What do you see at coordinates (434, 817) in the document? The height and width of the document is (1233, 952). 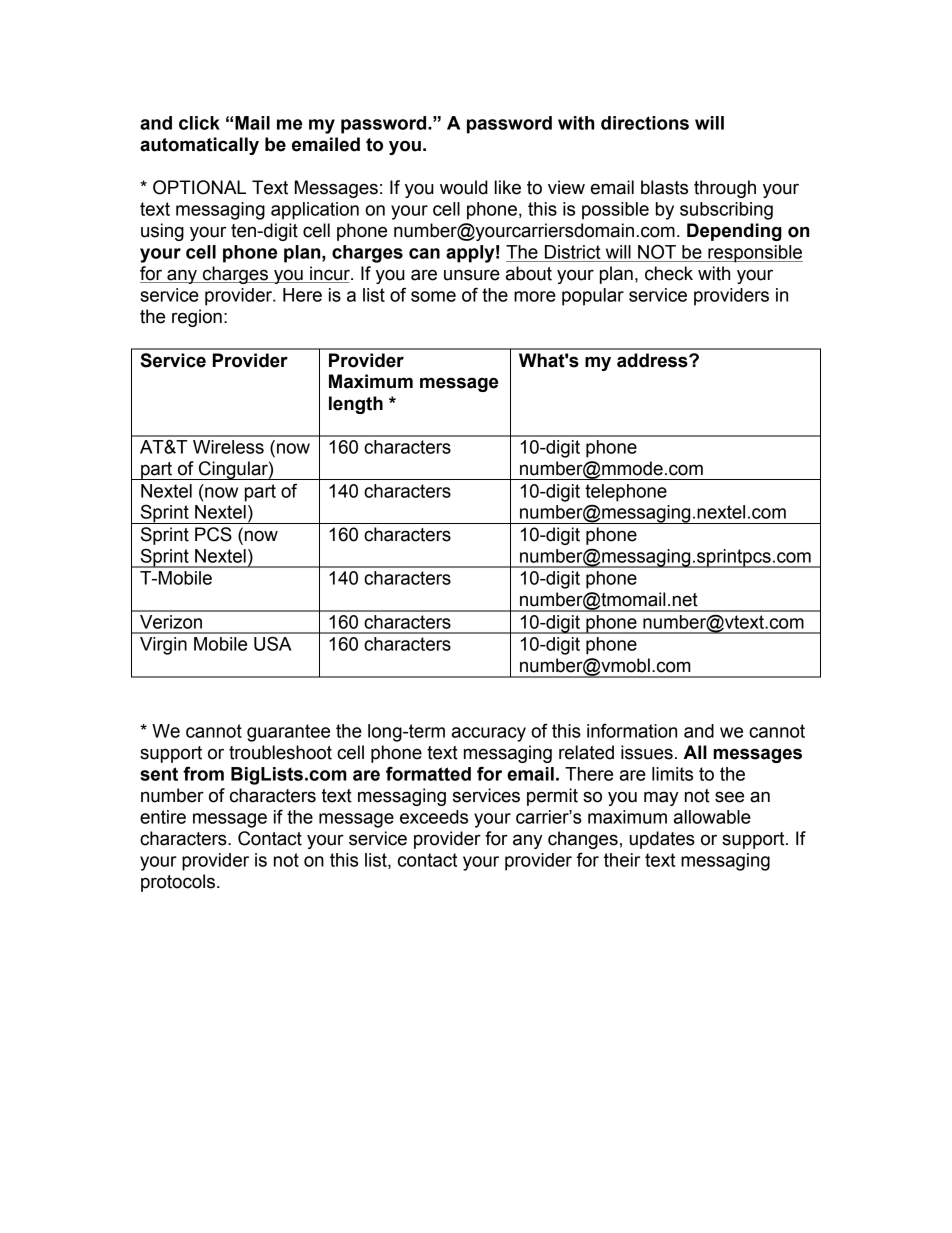 I see `exceeds` at bounding box center [434, 817].
